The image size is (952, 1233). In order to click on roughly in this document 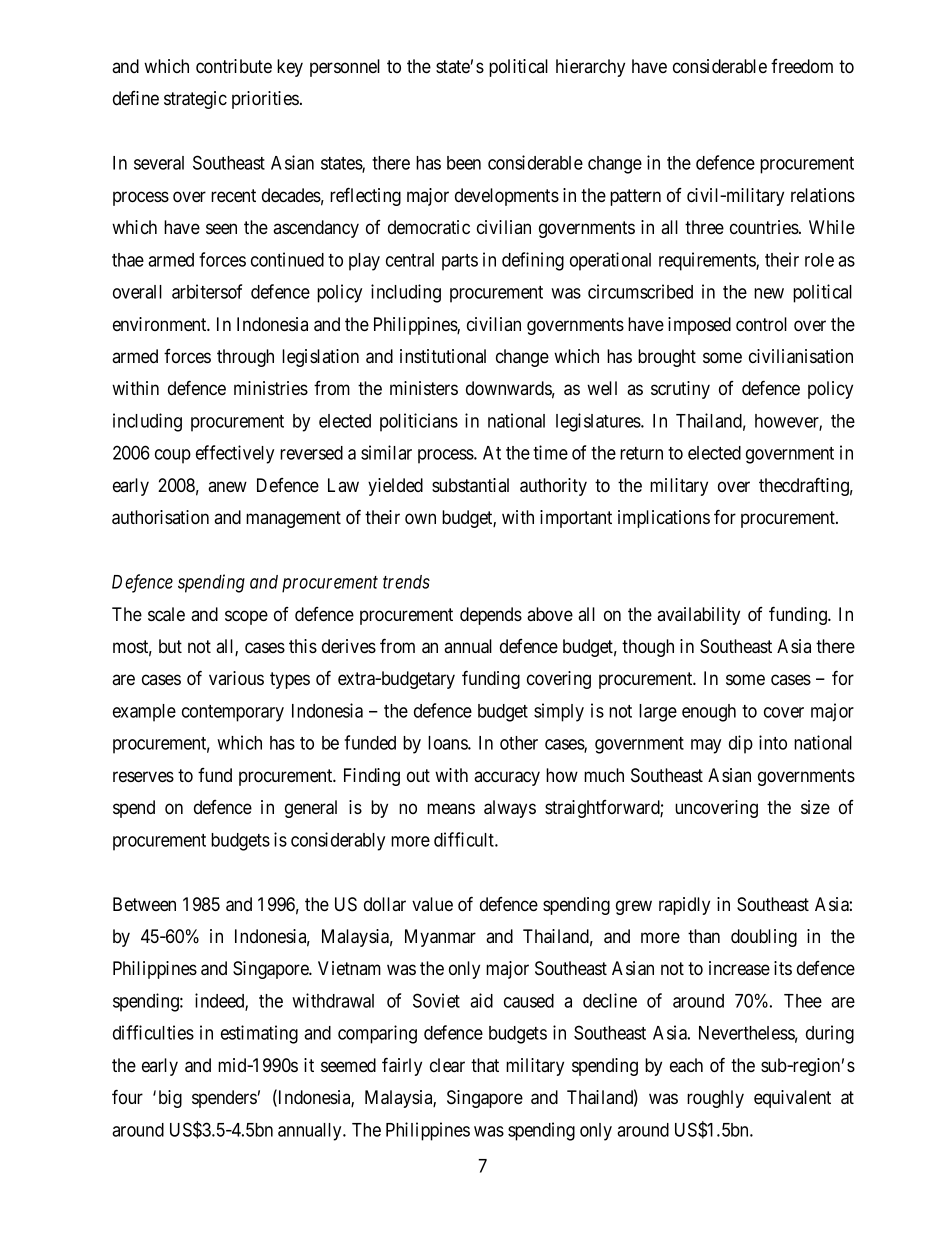, I will do `click(715, 1099)`.
